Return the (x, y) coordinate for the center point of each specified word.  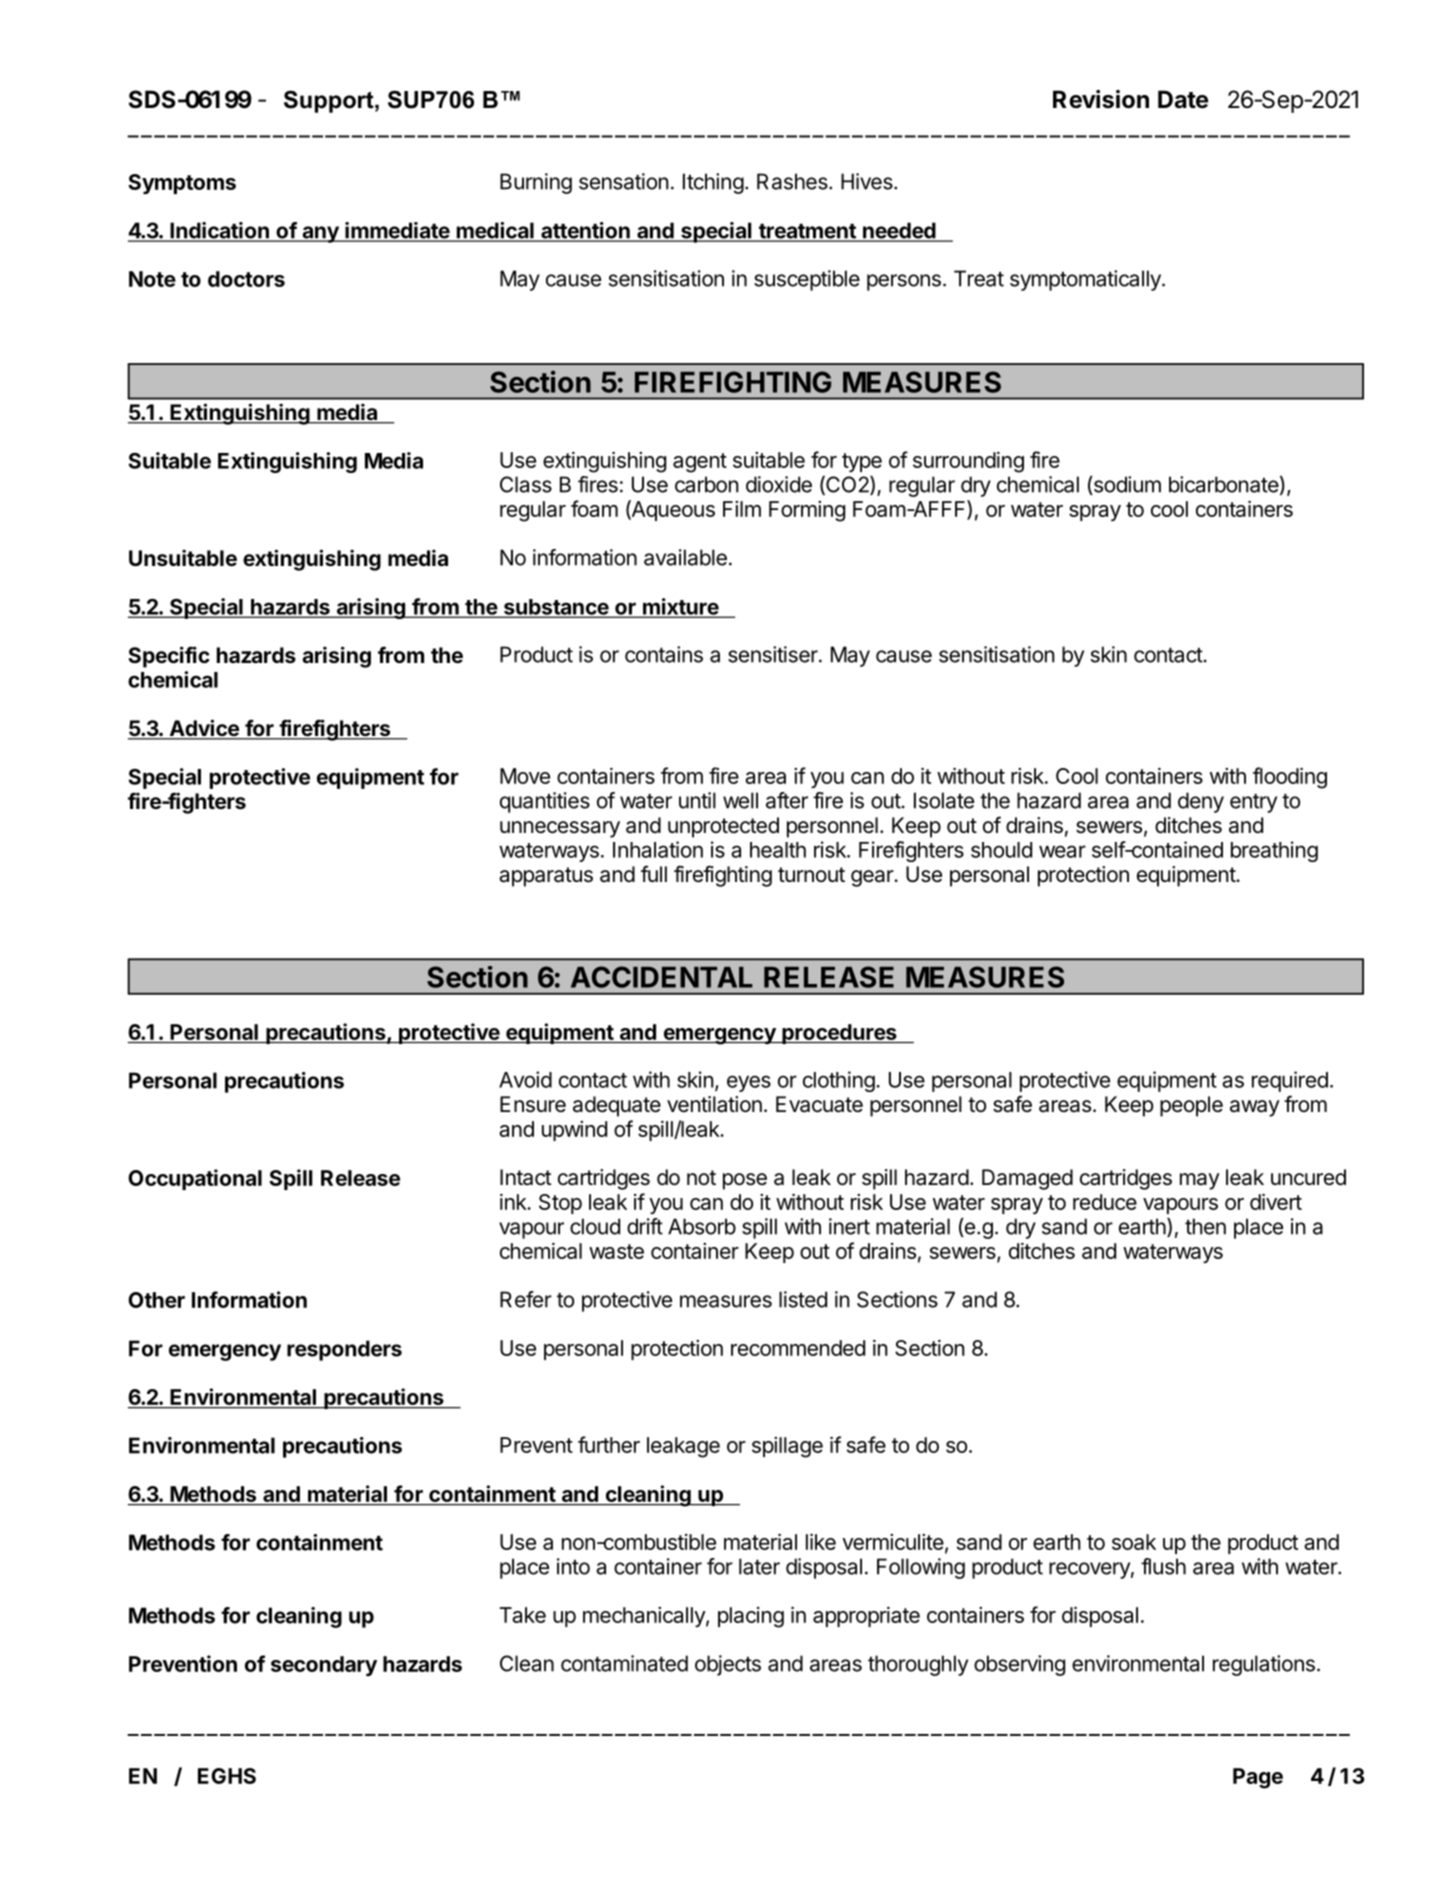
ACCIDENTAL (662, 977)
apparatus (546, 877)
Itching (713, 183)
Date (1183, 99)
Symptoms (182, 184)
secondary (324, 1666)
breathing (1274, 851)
